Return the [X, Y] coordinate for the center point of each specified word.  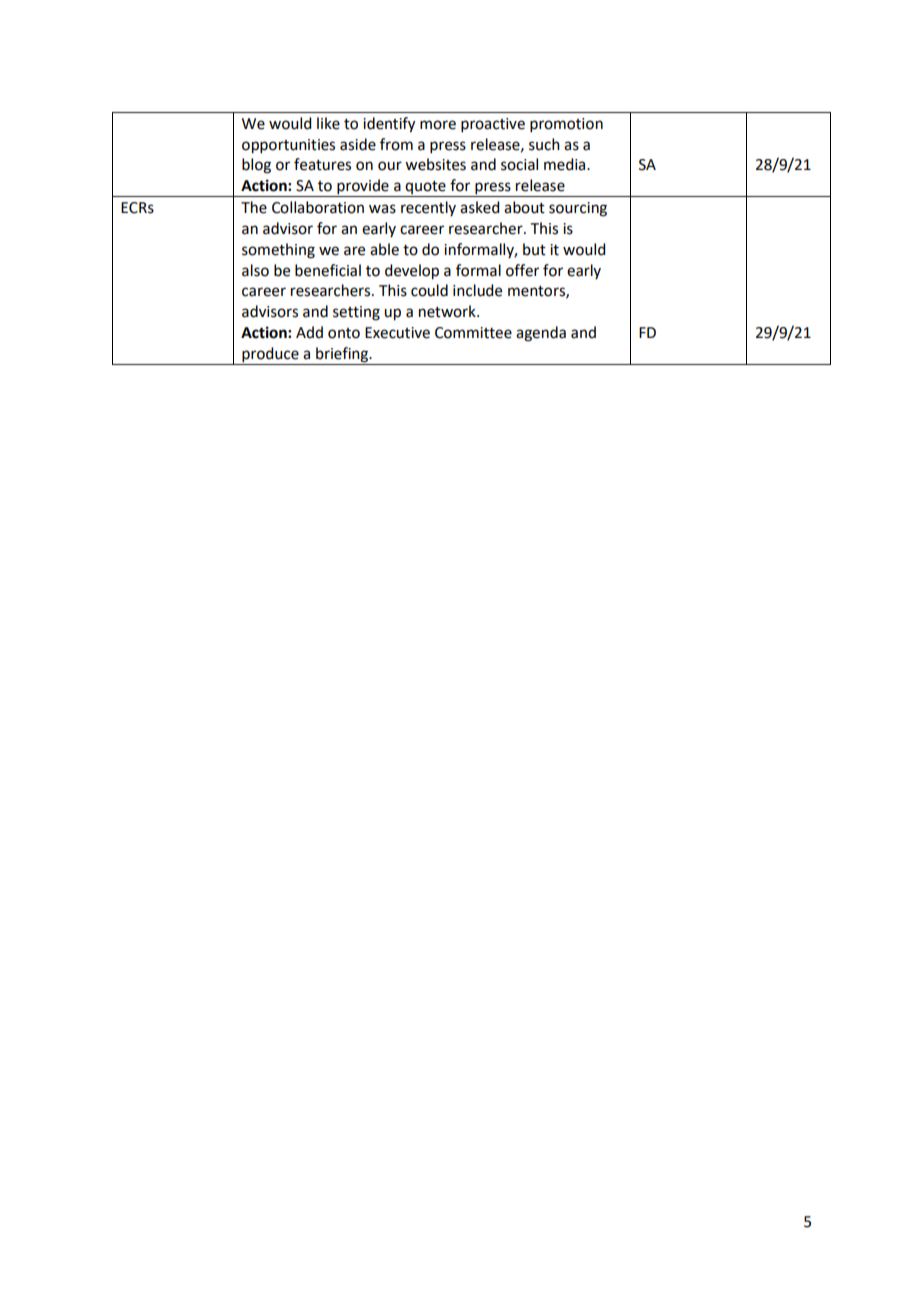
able [384, 249]
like [328, 123]
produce [270, 354]
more [438, 125]
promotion [566, 125]
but [534, 249]
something [278, 251]
